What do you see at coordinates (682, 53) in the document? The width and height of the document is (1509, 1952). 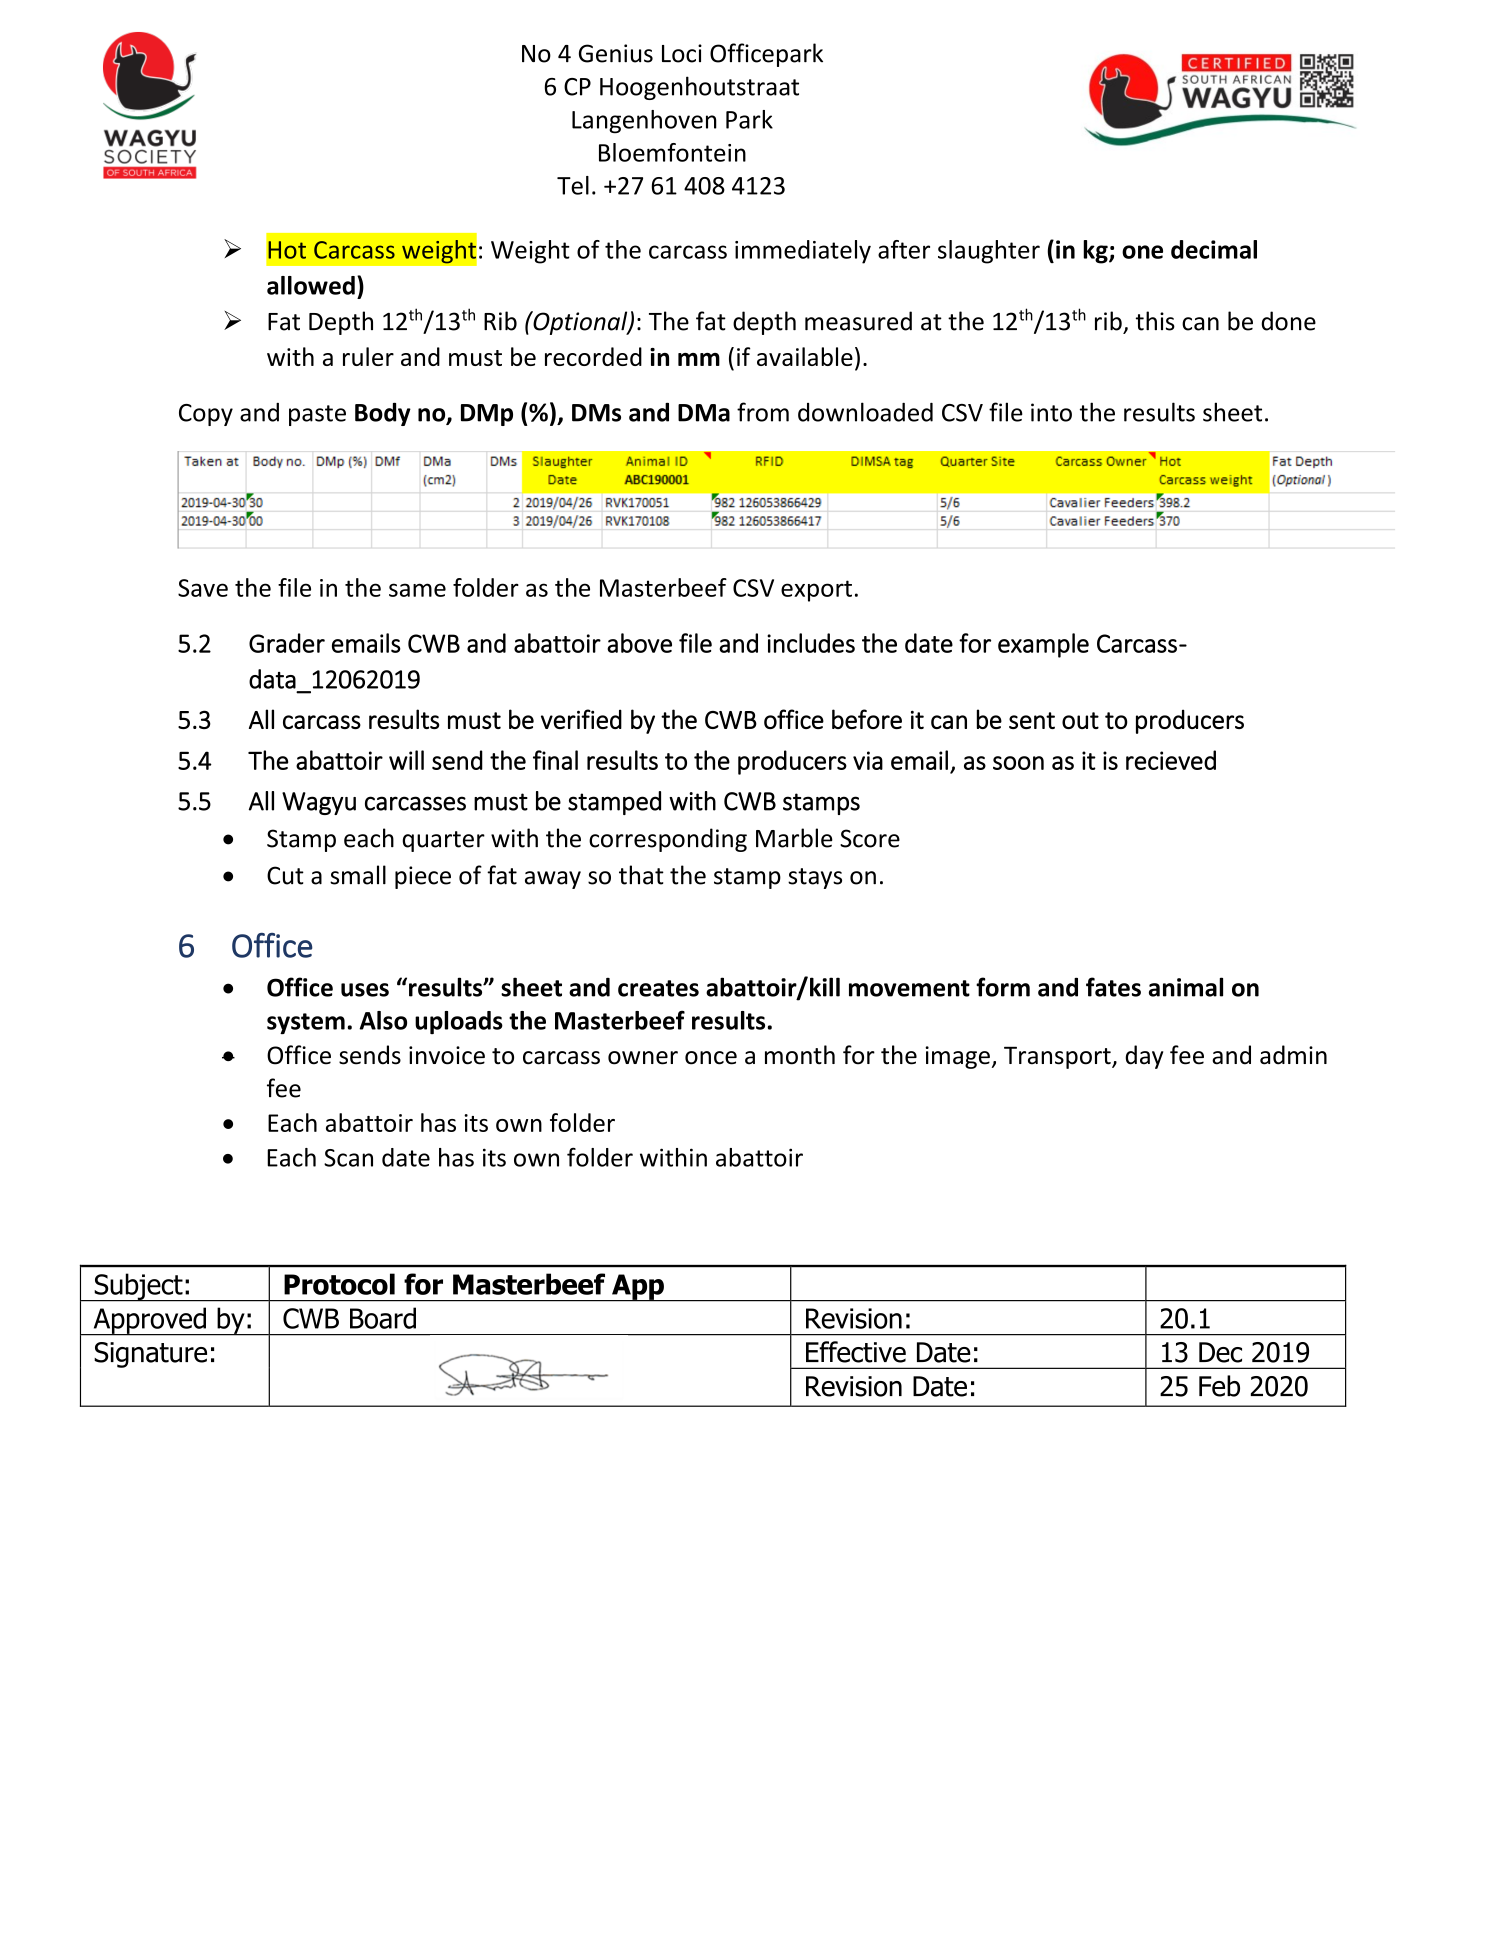 I see `Loci` at bounding box center [682, 53].
